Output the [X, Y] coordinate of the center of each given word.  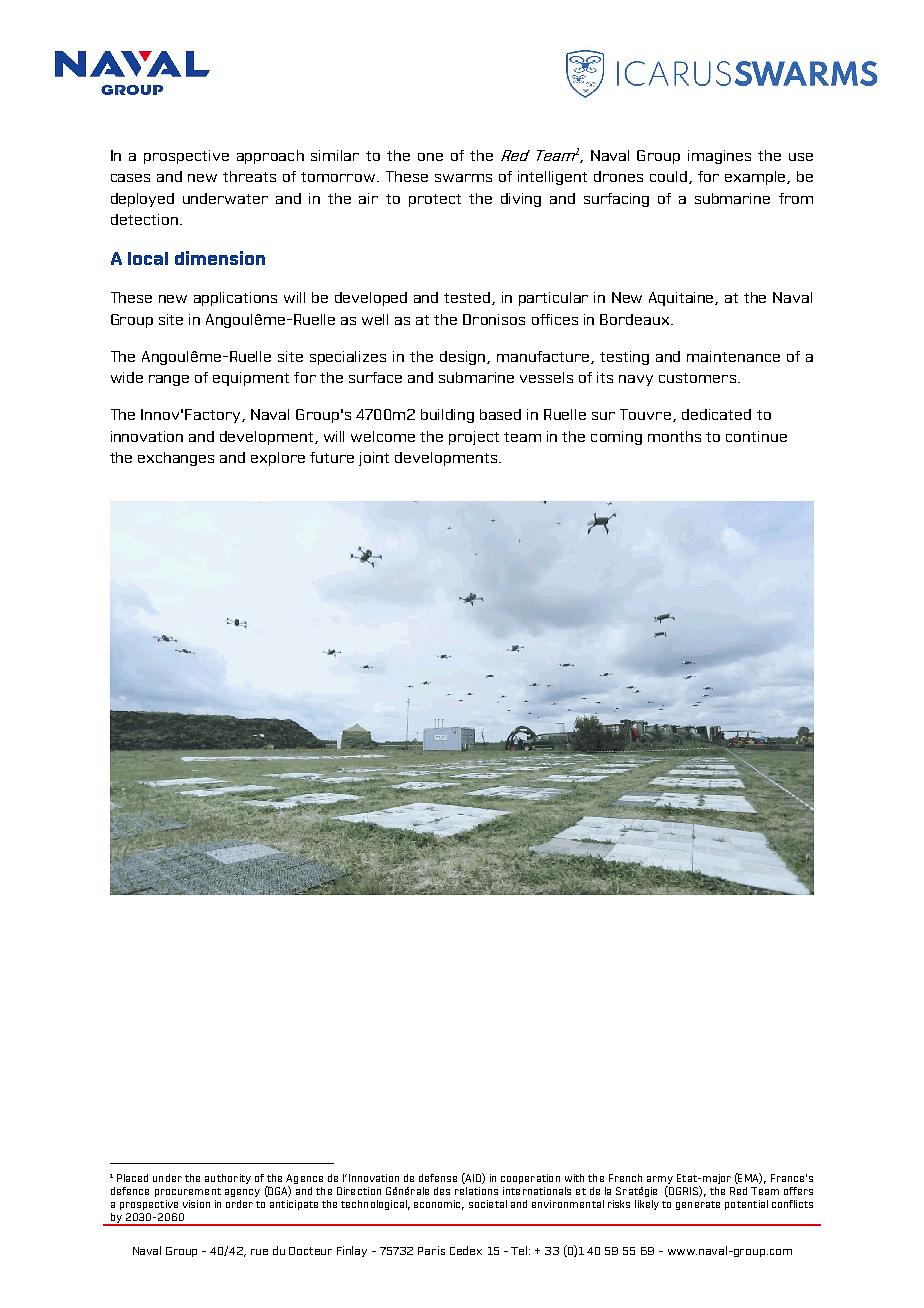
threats [249, 176]
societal [488, 1204]
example [755, 178]
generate [698, 1205]
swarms [463, 178]
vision [196, 1204]
